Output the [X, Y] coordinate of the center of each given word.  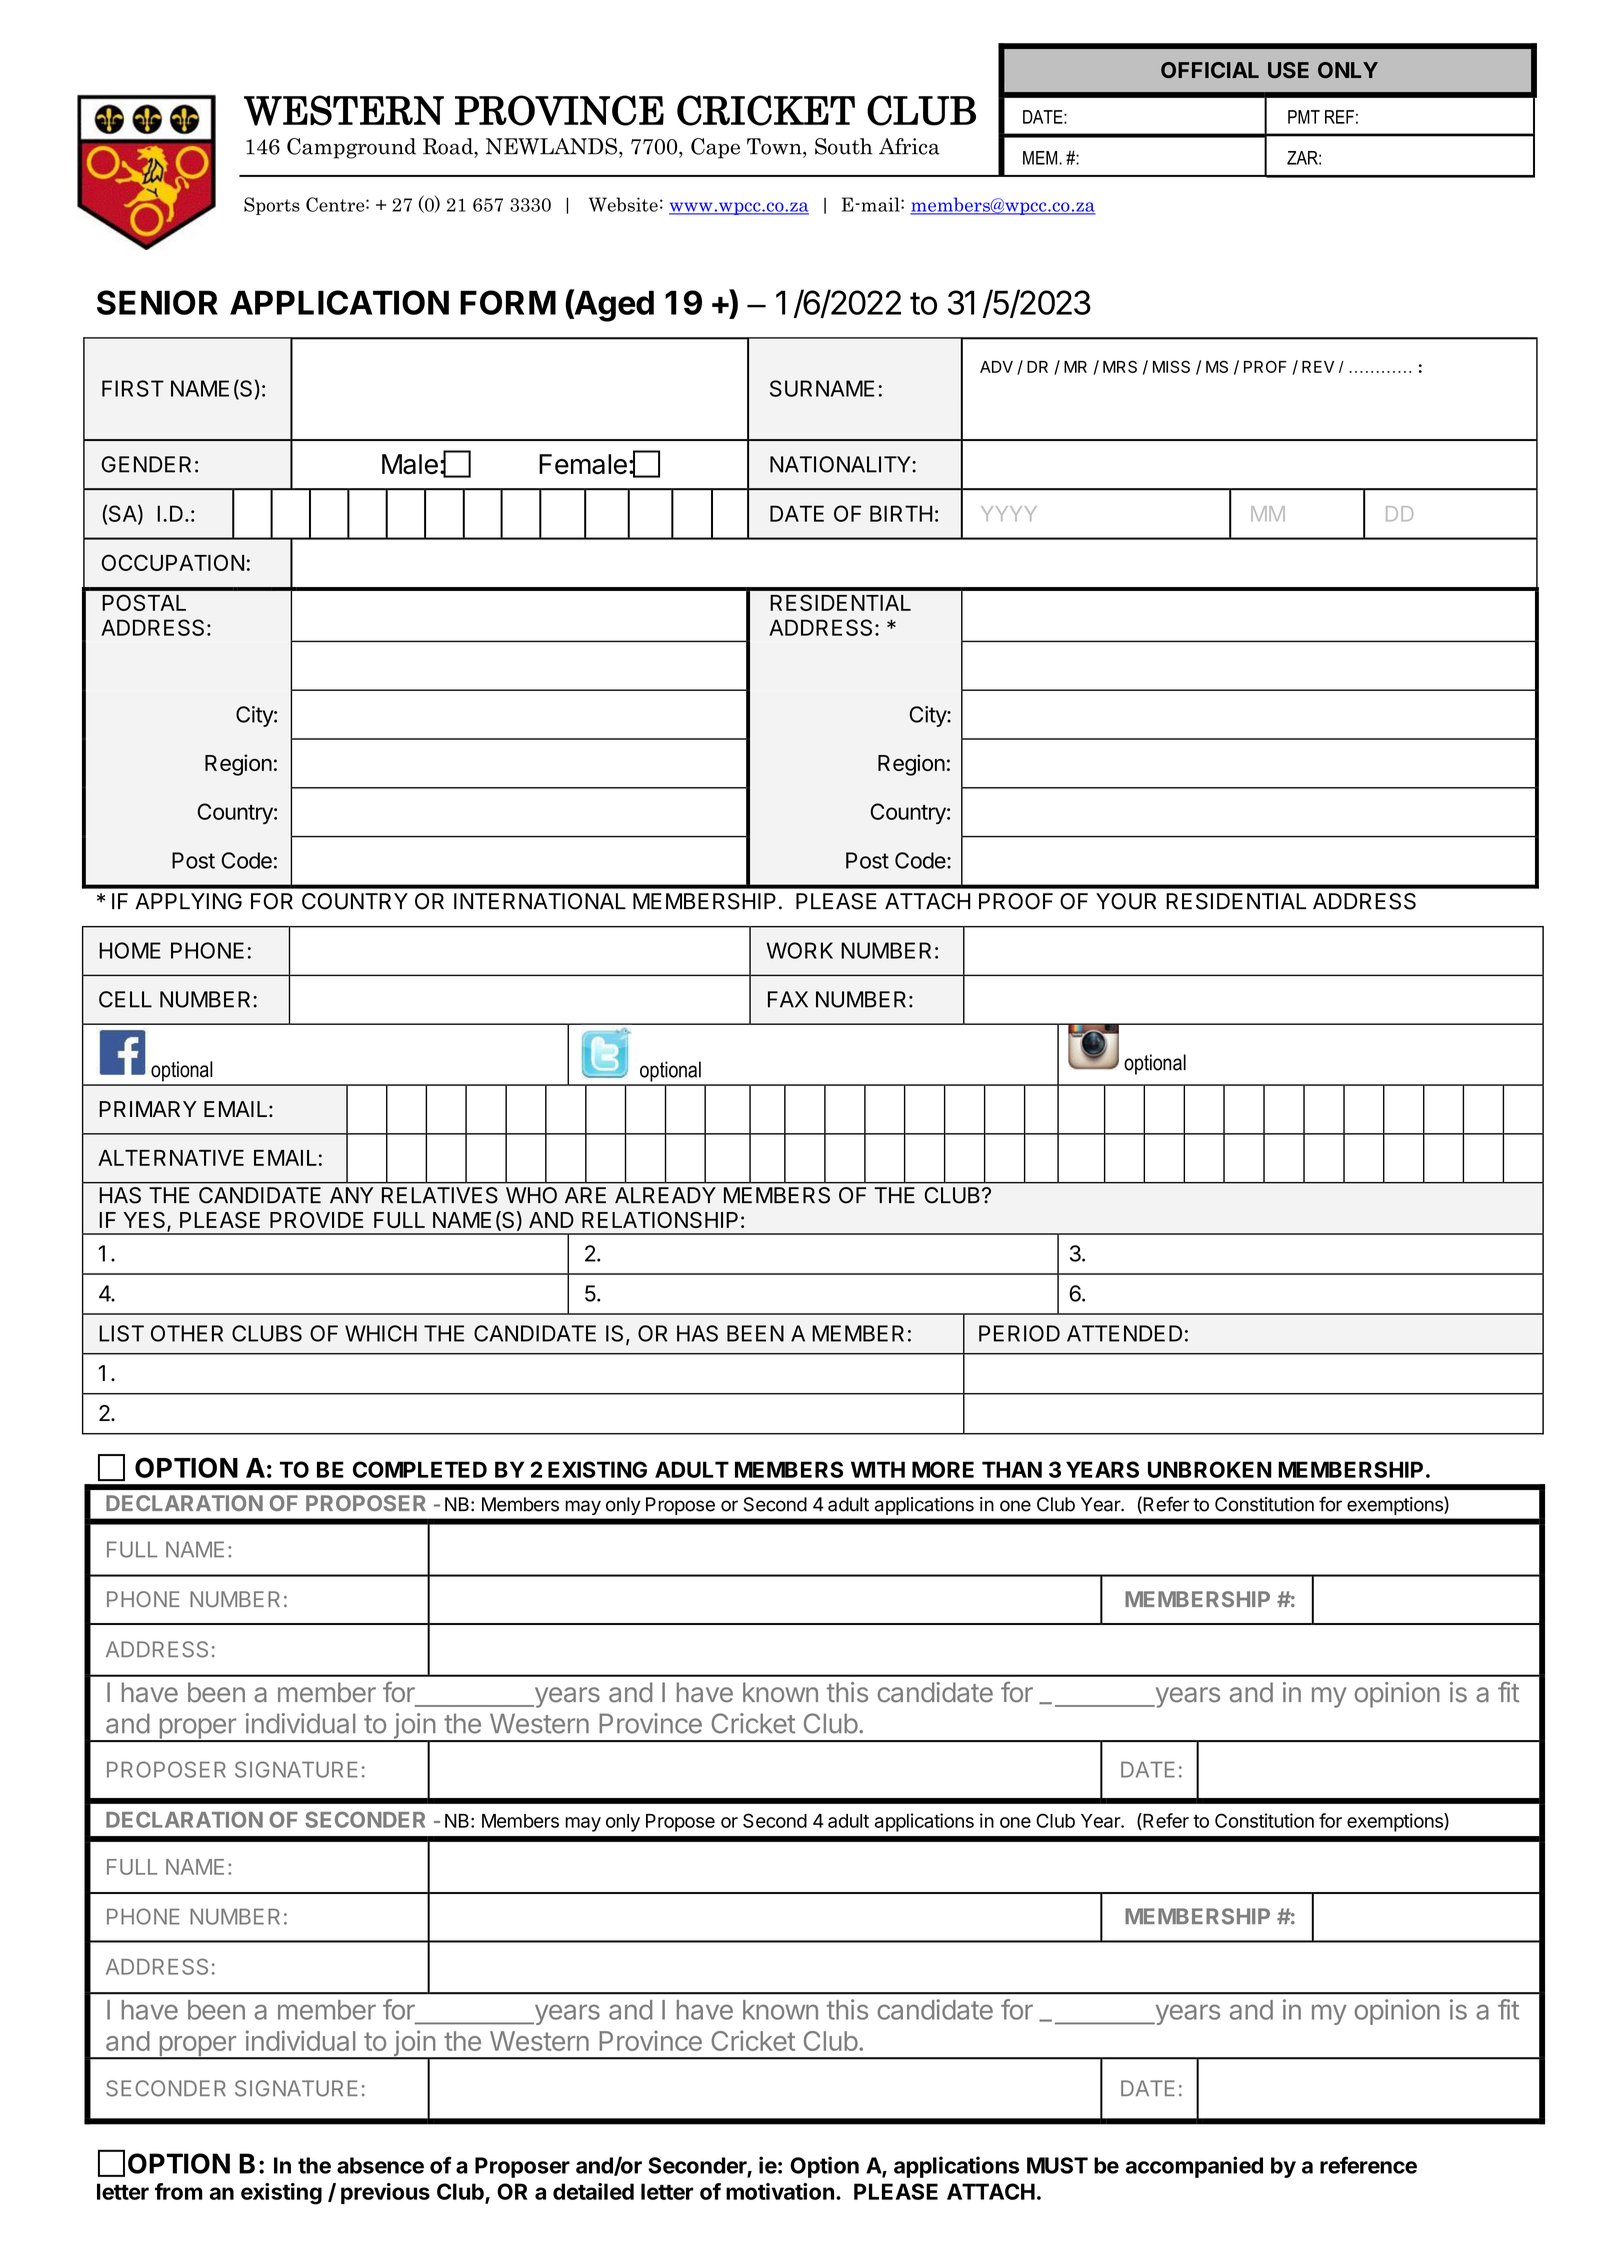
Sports [272, 206]
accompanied [1194, 2167]
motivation [780, 2191]
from [179, 2191]
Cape [715, 148]
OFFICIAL [1210, 70]
